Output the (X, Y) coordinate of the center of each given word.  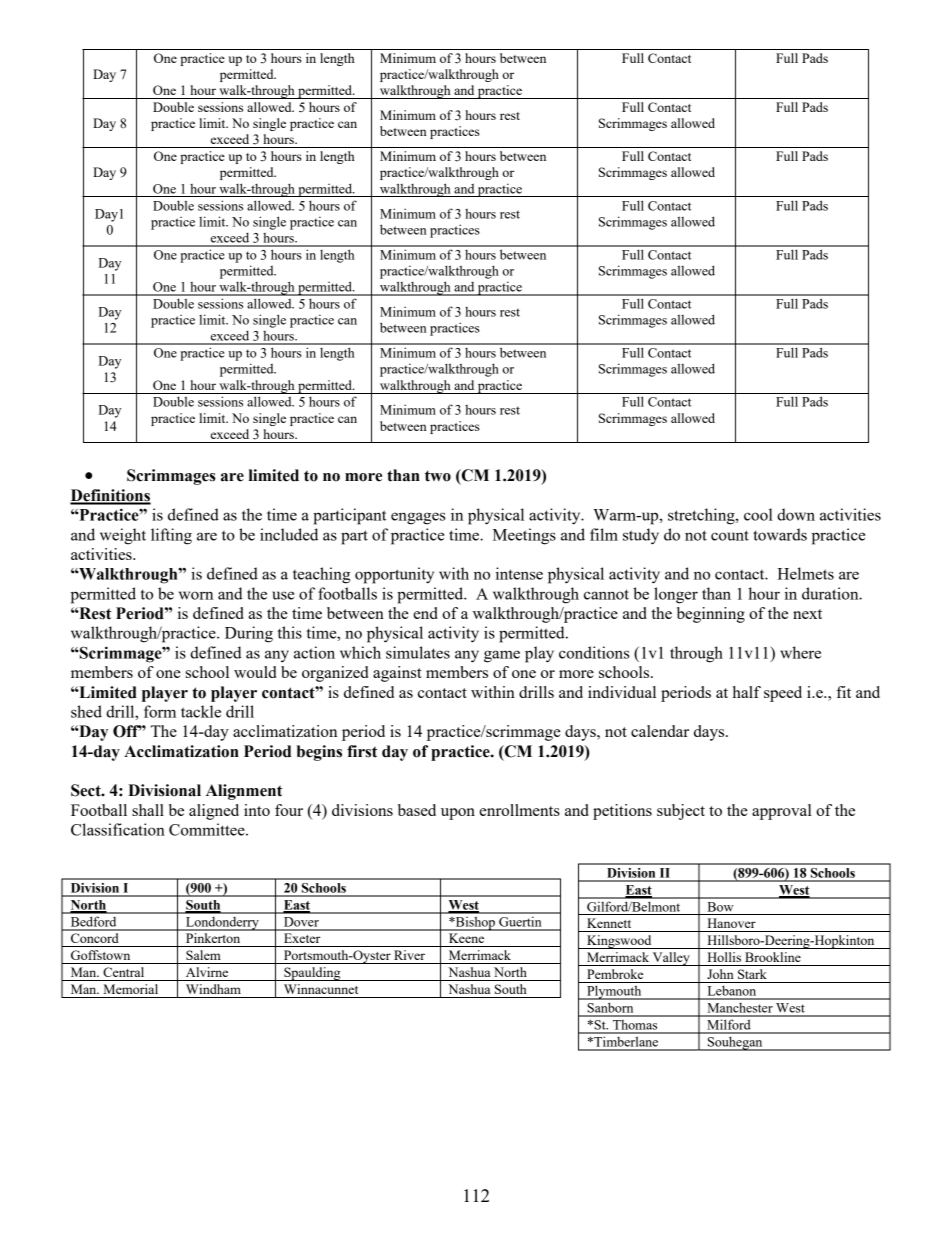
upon (458, 814)
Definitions (110, 496)
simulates (418, 652)
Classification (118, 829)
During (249, 634)
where (800, 652)
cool (758, 514)
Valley (671, 959)
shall (148, 810)
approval (782, 812)
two (438, 476)
